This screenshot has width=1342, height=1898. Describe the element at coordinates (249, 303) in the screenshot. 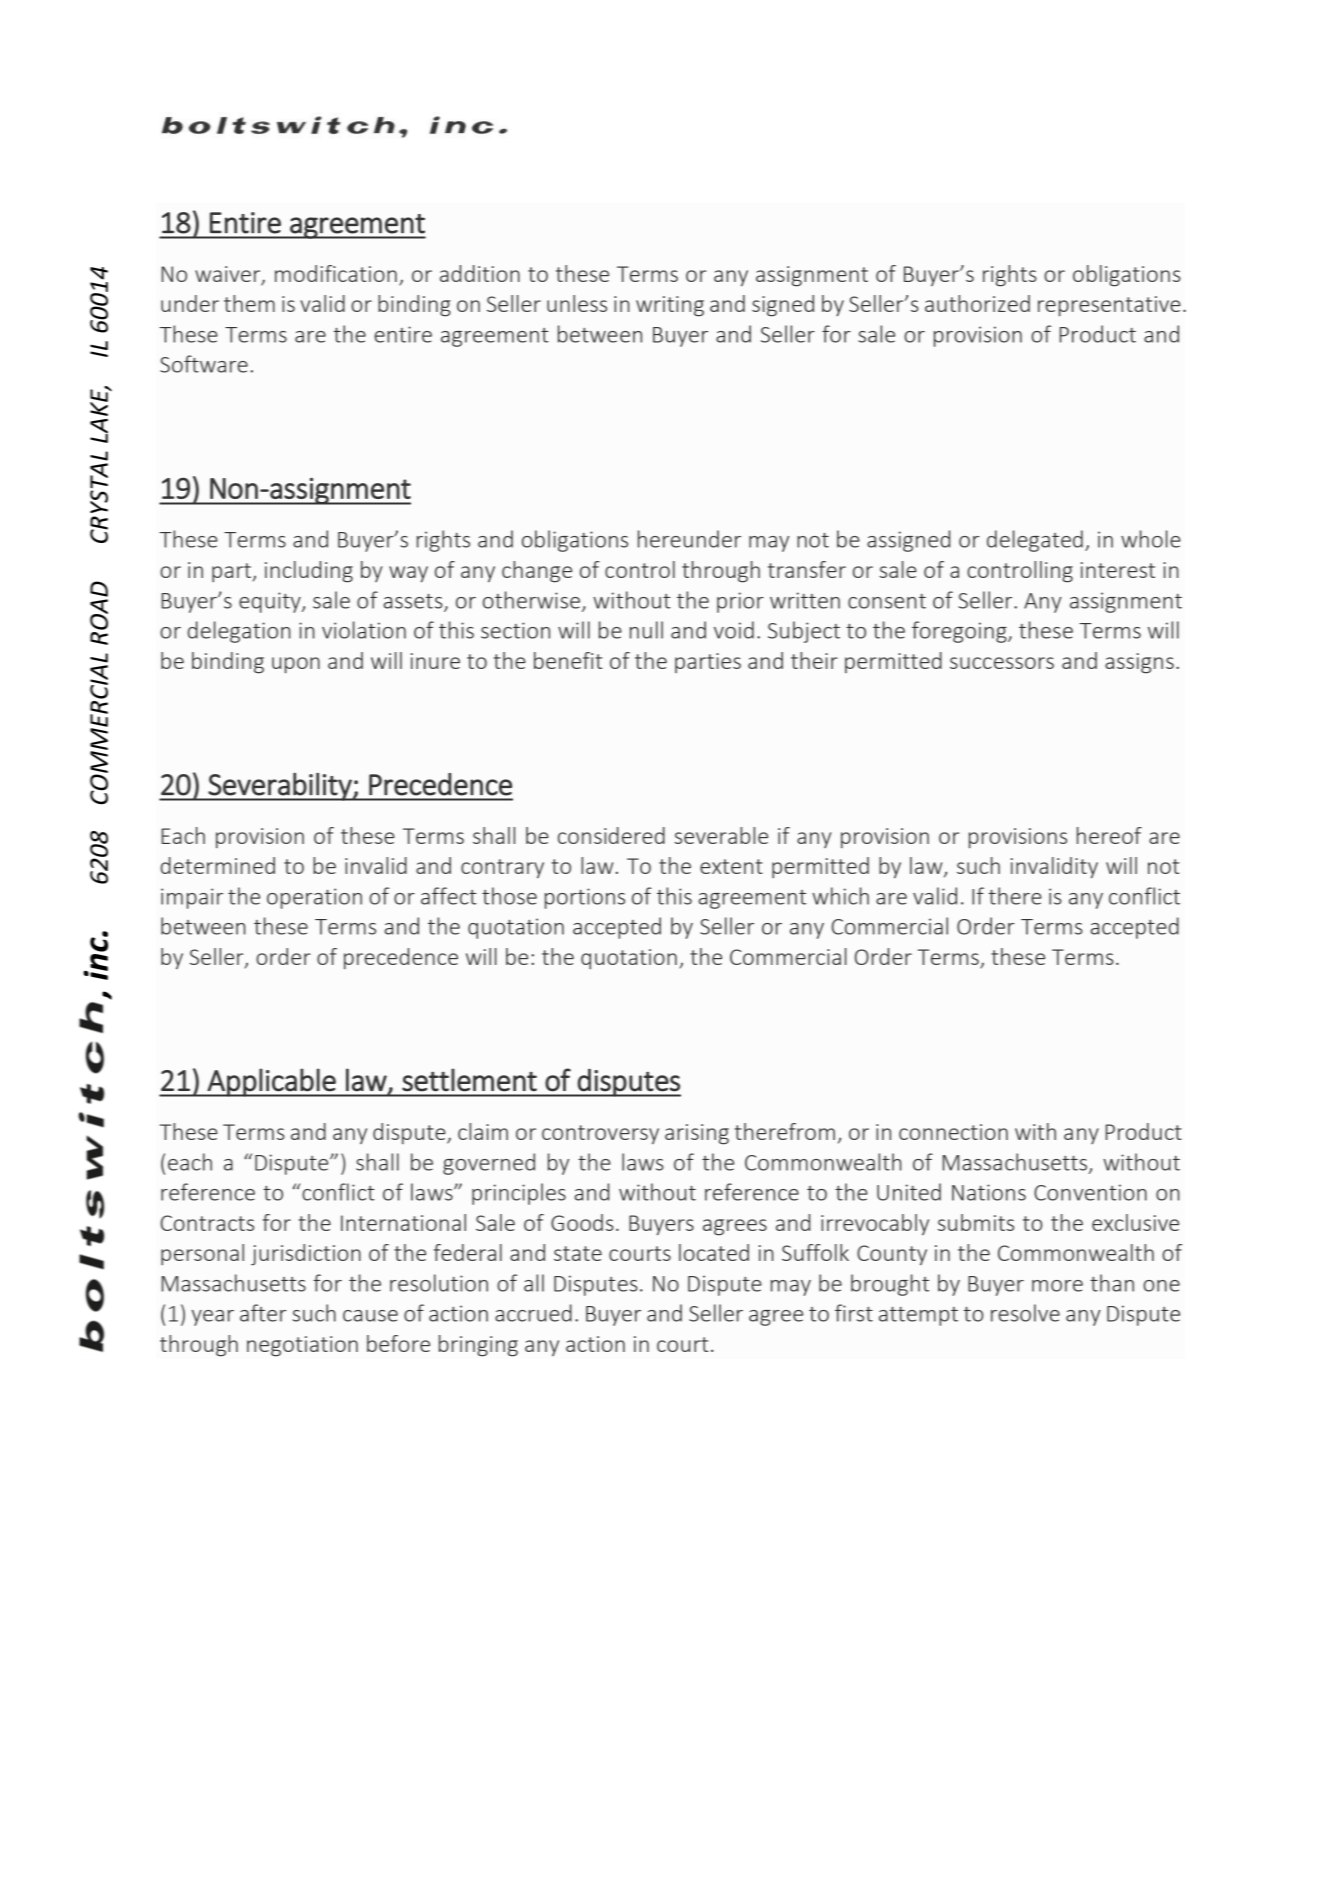

I see `them` at that location.
